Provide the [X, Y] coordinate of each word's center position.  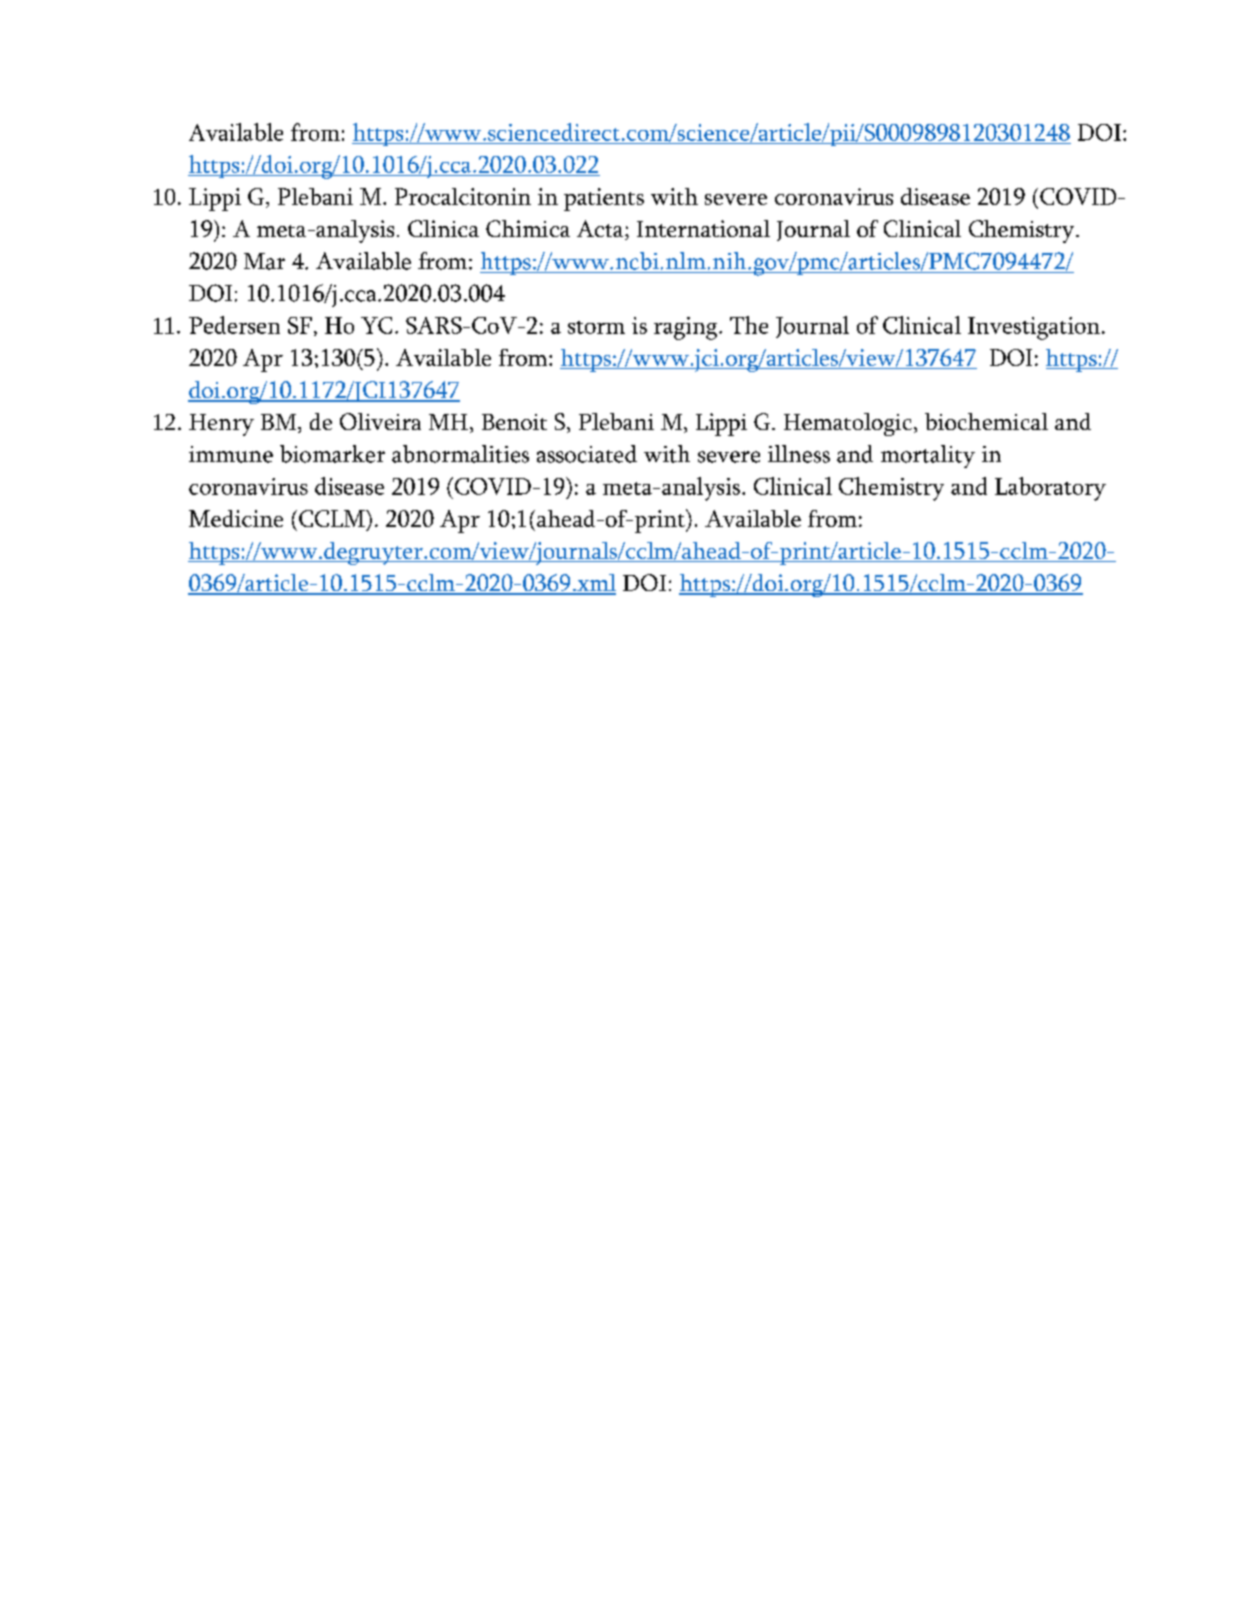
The [749, 325]
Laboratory [1050, 489]
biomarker [332, 454]
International [703, 228]
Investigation [1034, 328]
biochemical [986, 421]
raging [687, 328]
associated [587, 454]
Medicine [236, 518]
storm [596, 327]
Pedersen [234, 325]
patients [604, 199]
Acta [601, 230]
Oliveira [380, 421]
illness [799, 454]
